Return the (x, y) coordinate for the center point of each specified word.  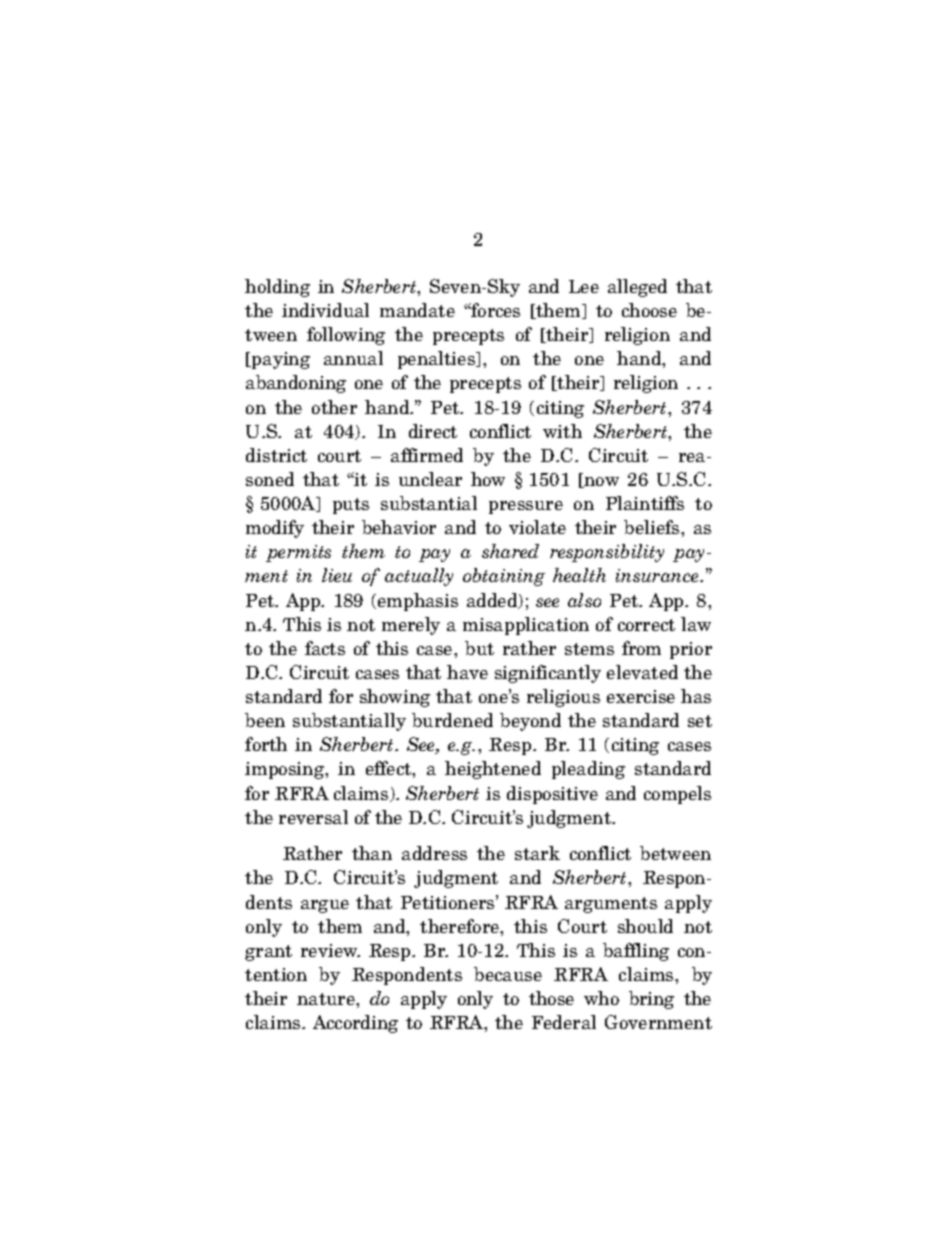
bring (651, 1000)
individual (325, 310)
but (479, 648)
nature (327, 999)
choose (649, 310)
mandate (417, 310)
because (508, 974)
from (641, 648)
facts (325, 648)
